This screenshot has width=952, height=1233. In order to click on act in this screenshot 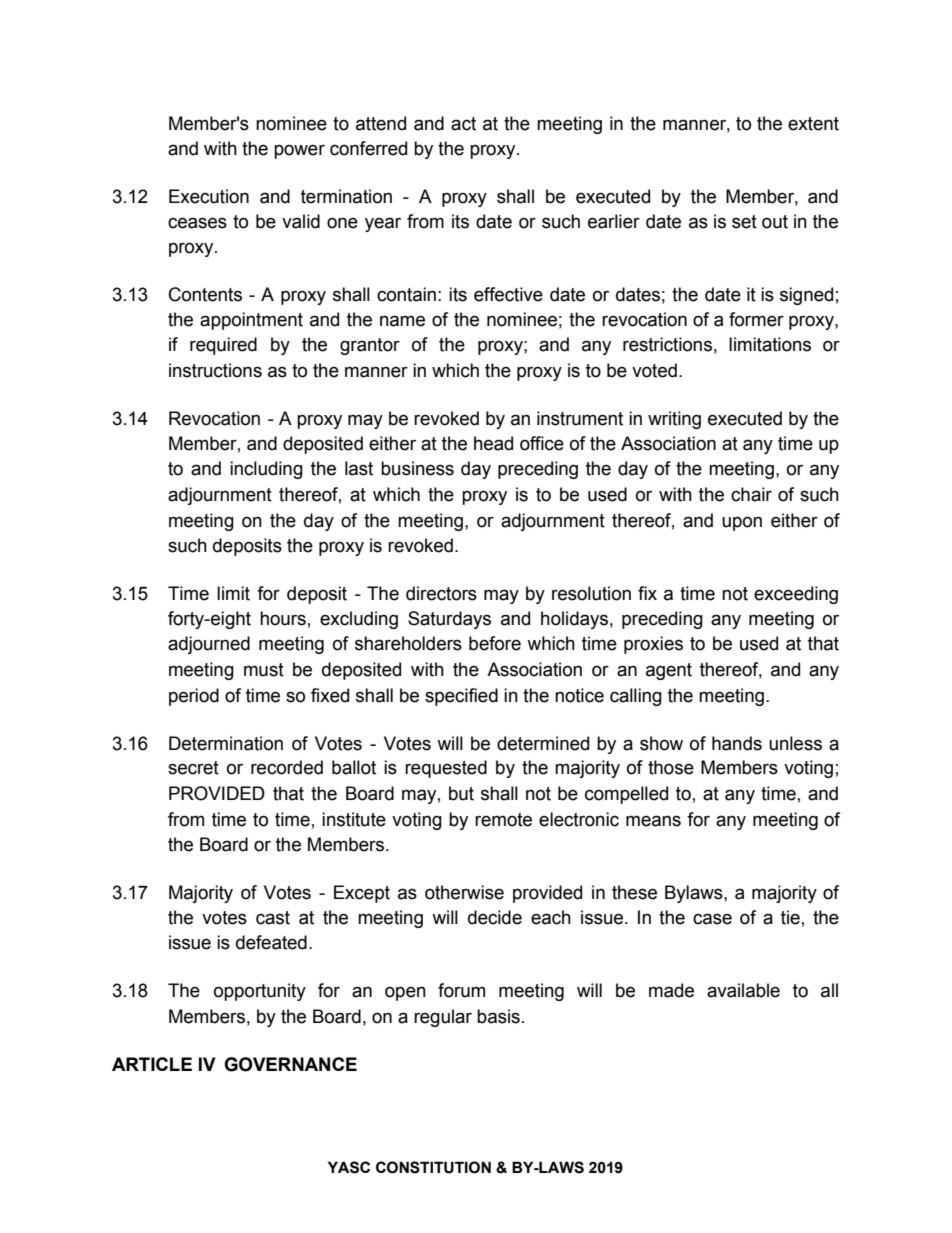, I will do `click(463, 124)`.
